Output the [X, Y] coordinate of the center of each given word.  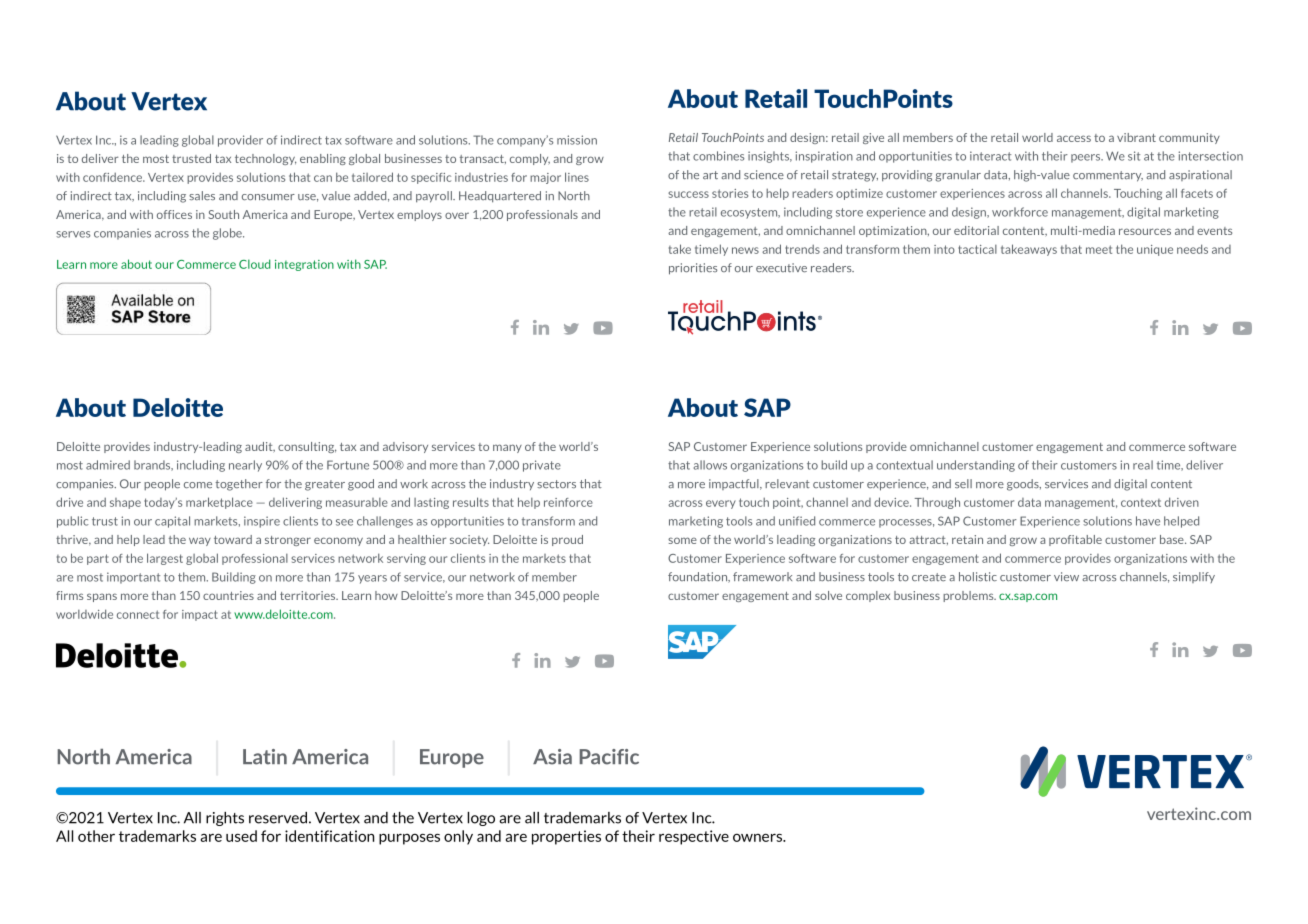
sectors [556, 484]
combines [718, 156]
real [1143, 465]
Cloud [254, 264]
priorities [693, 269]
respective [694, 837]
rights [225, 819]
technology [265, 159]
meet [1099, 249]
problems [969, 596]
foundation [699, 577]
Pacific [609, 757]
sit [1134, 156]
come [198, 485]
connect [138, 614]
